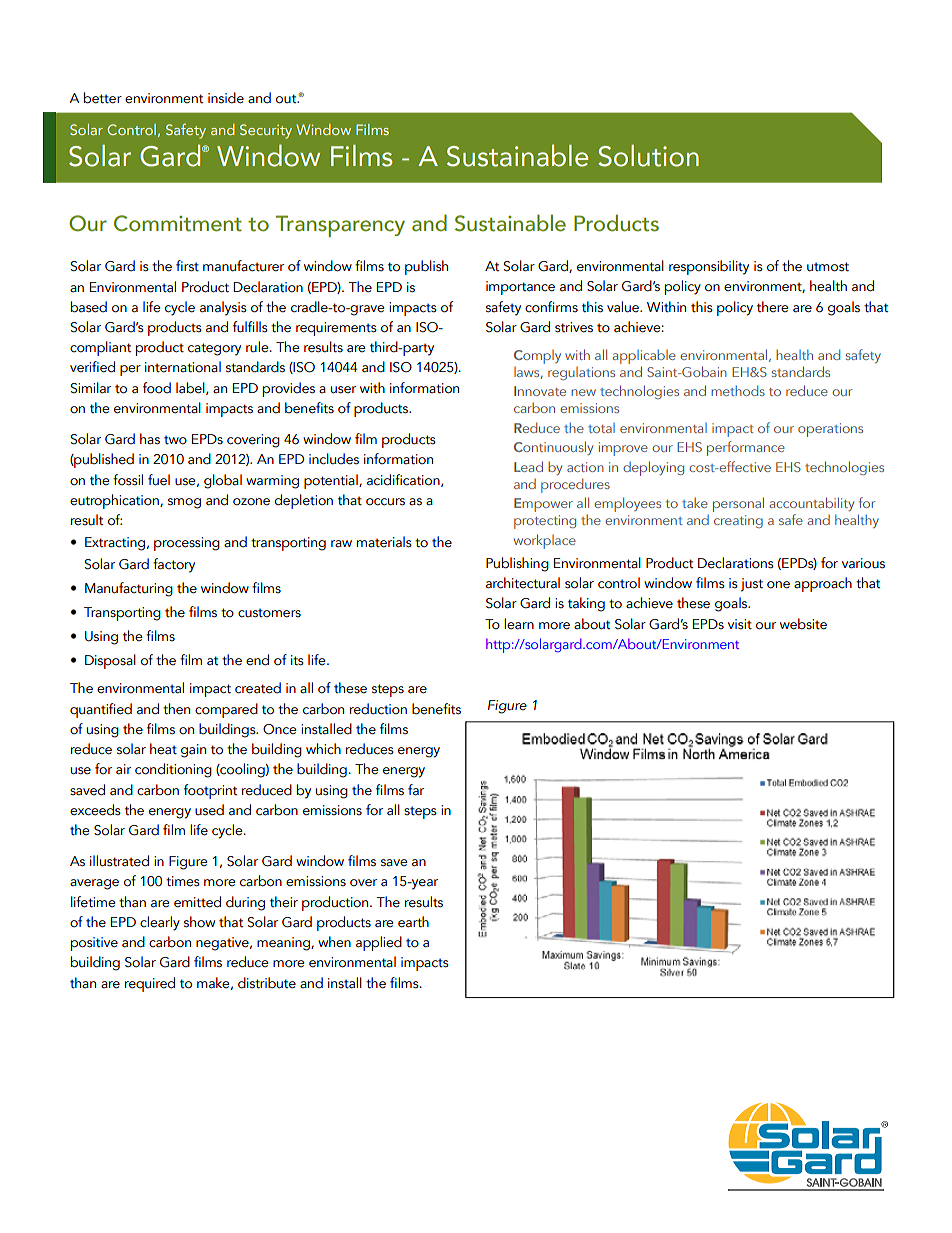 Image resolution: width=952 pixels, height=1233 pixels. I want to click on there, so click(773, 306).
